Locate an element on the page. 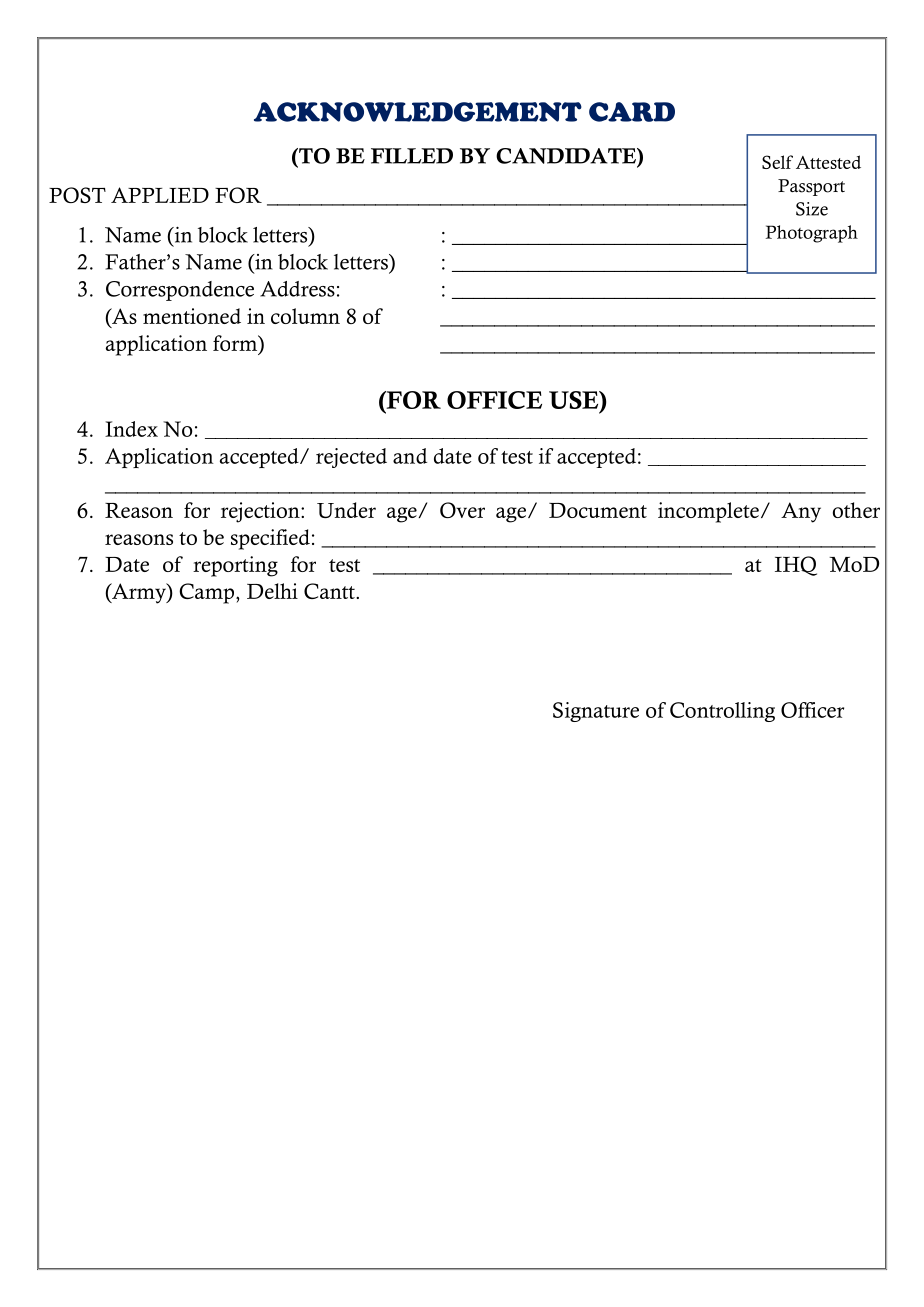 This page has width=924, height=1307. APPLIED is located at coordinates (160, 195).
